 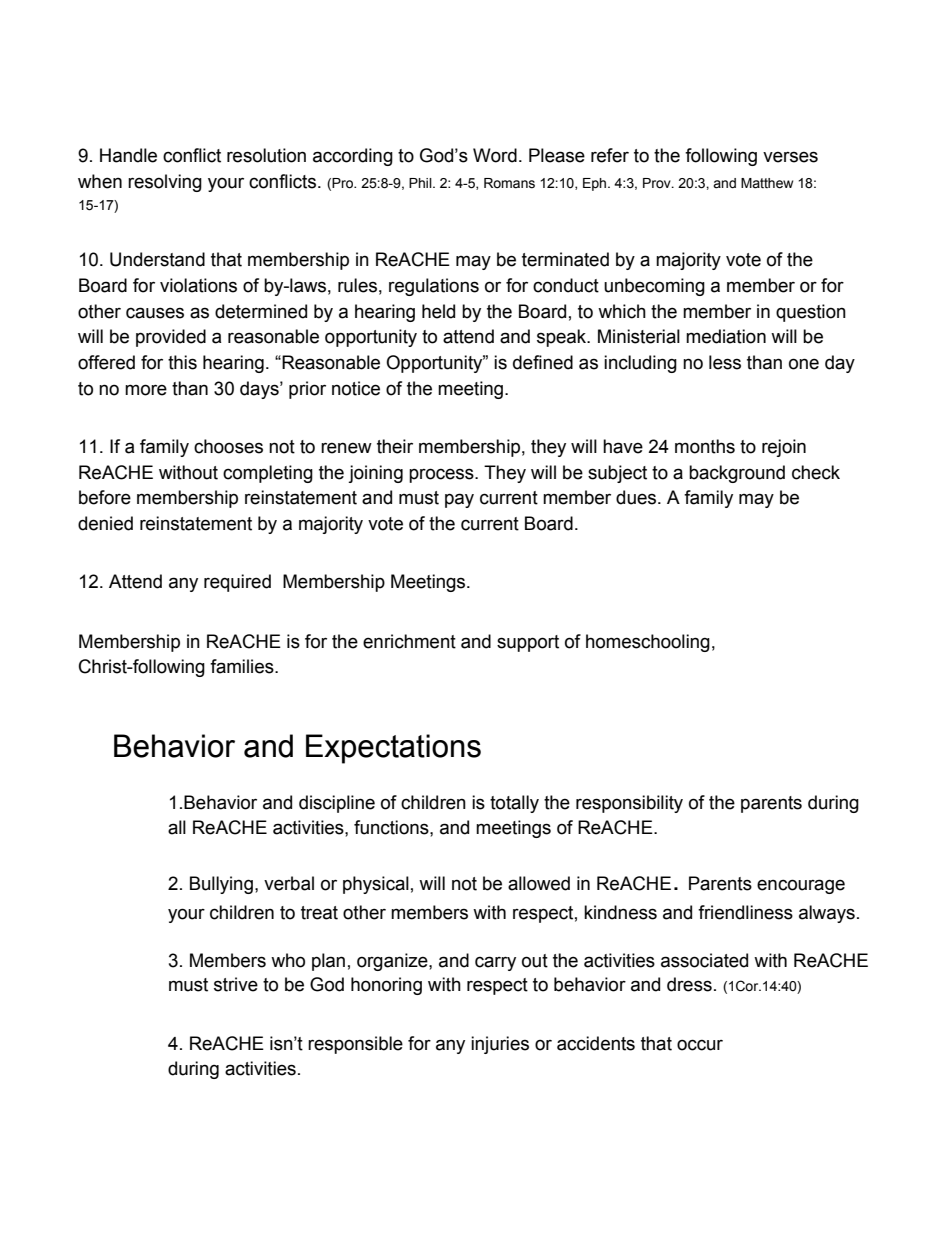 I want to click on strive, so click(x=236, y=984).
